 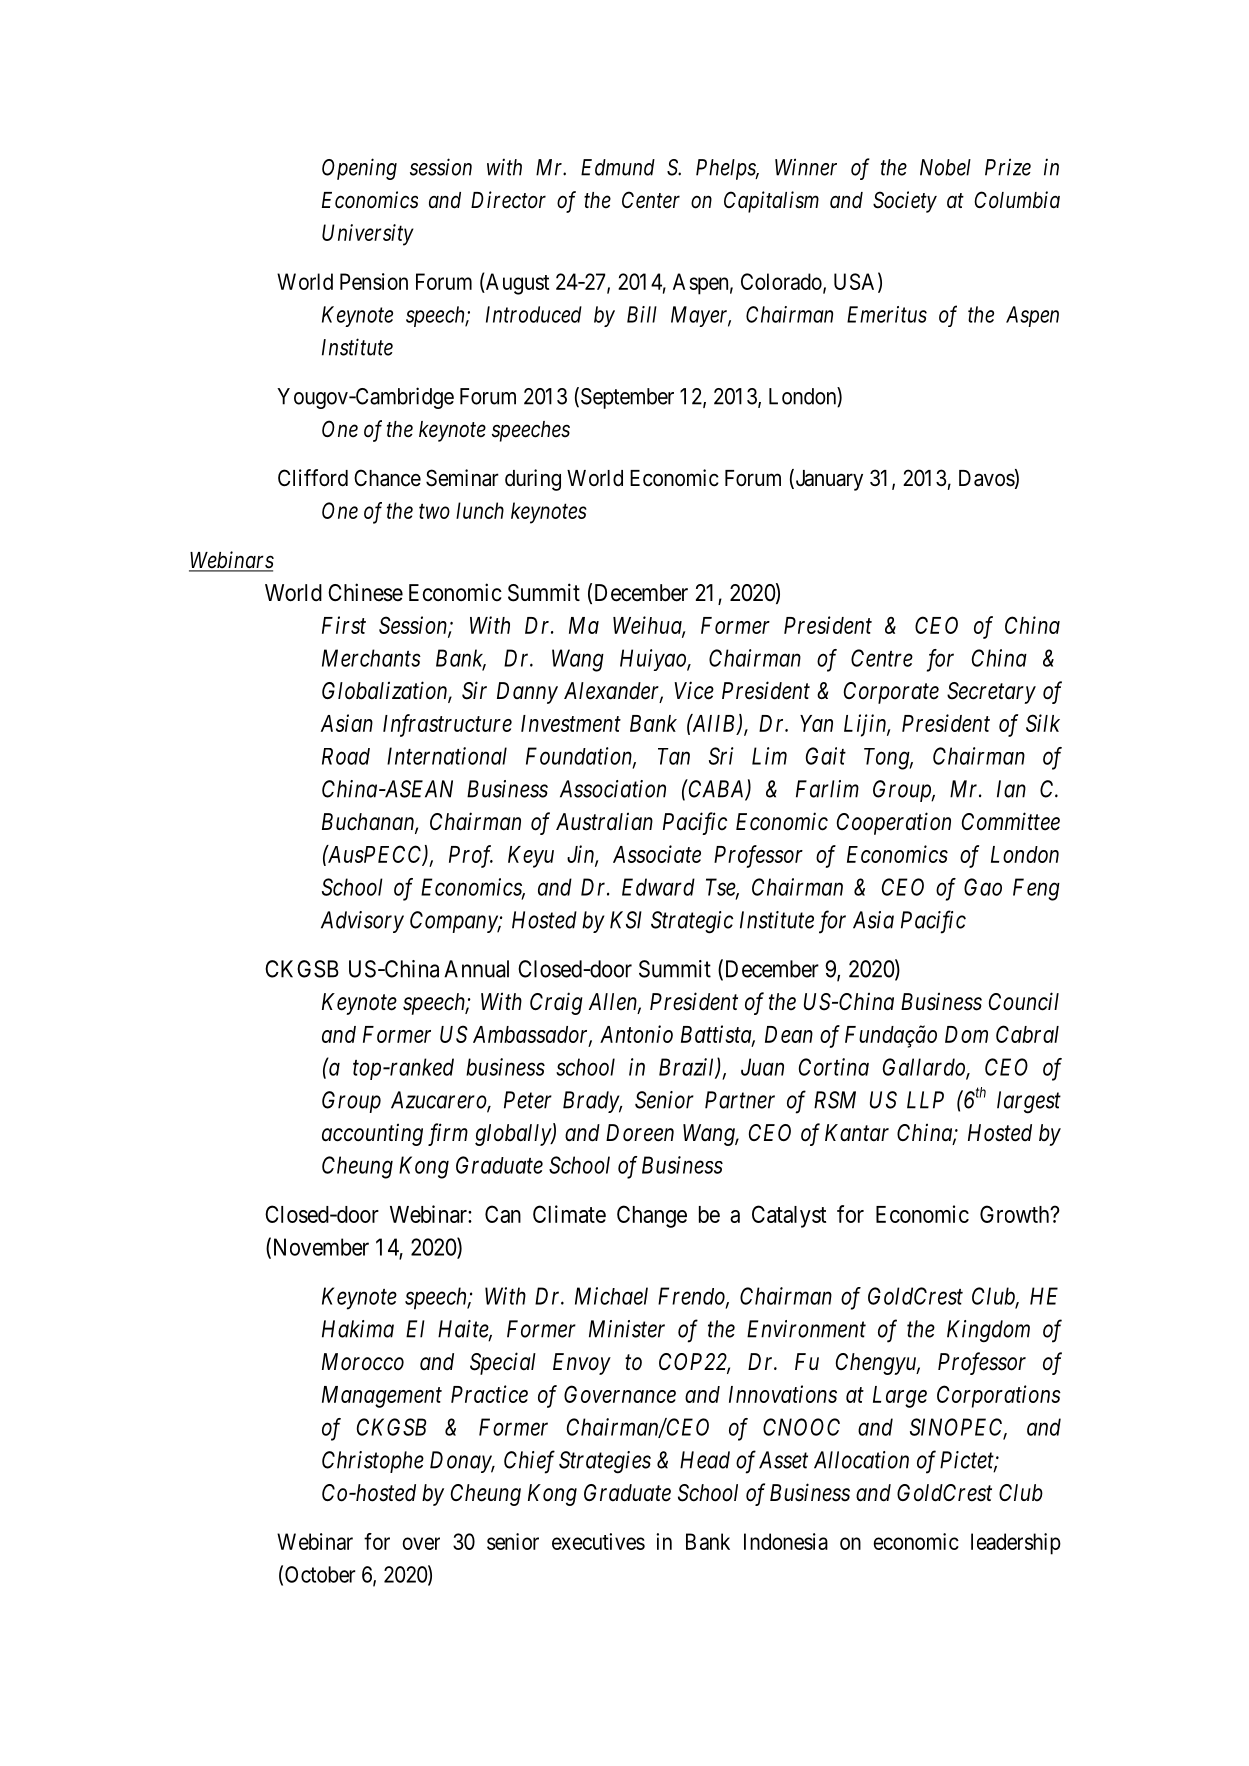 I want to click on Vice, so click(x=694, y=690).
